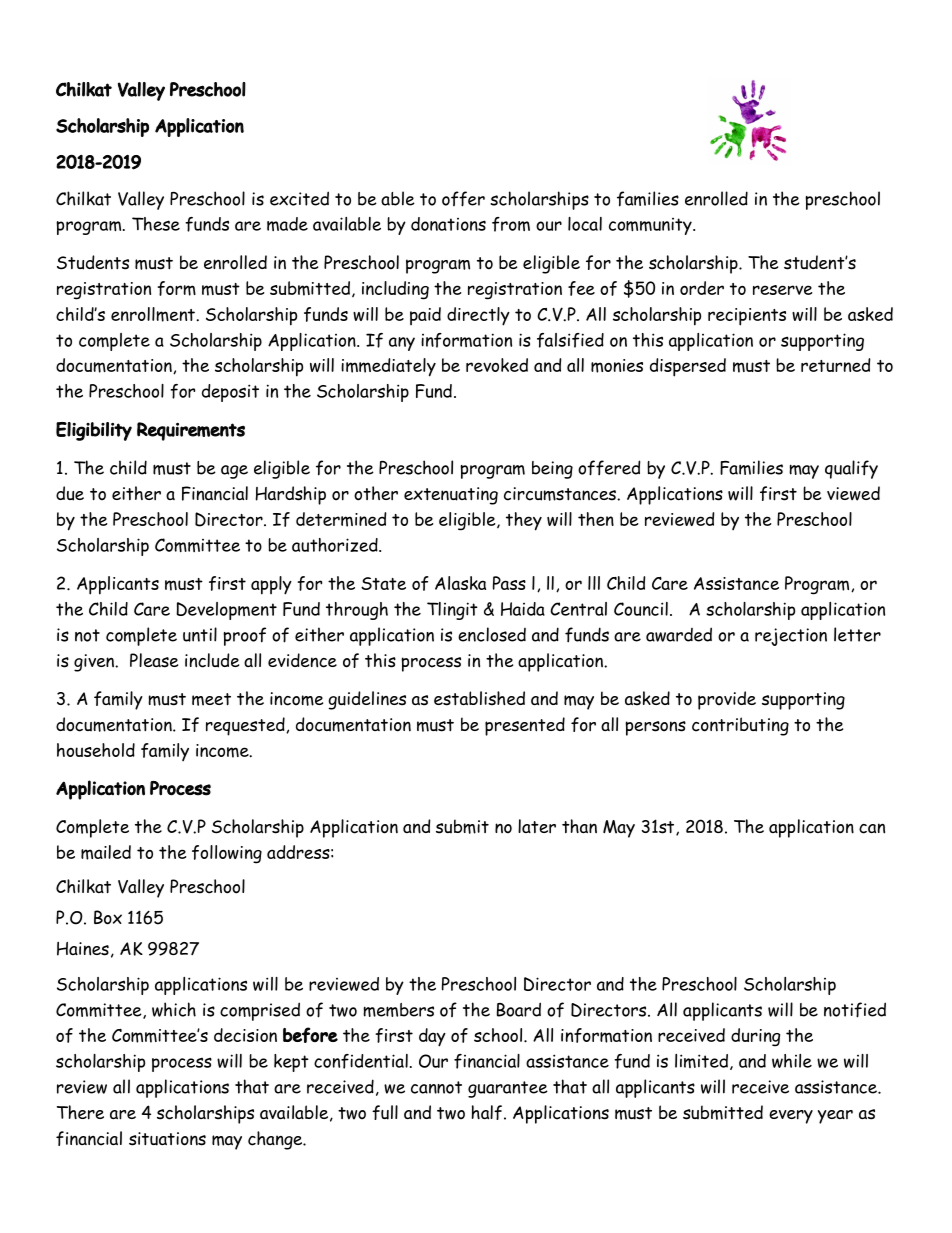  I want to click on rejection, so click(791, 637).
